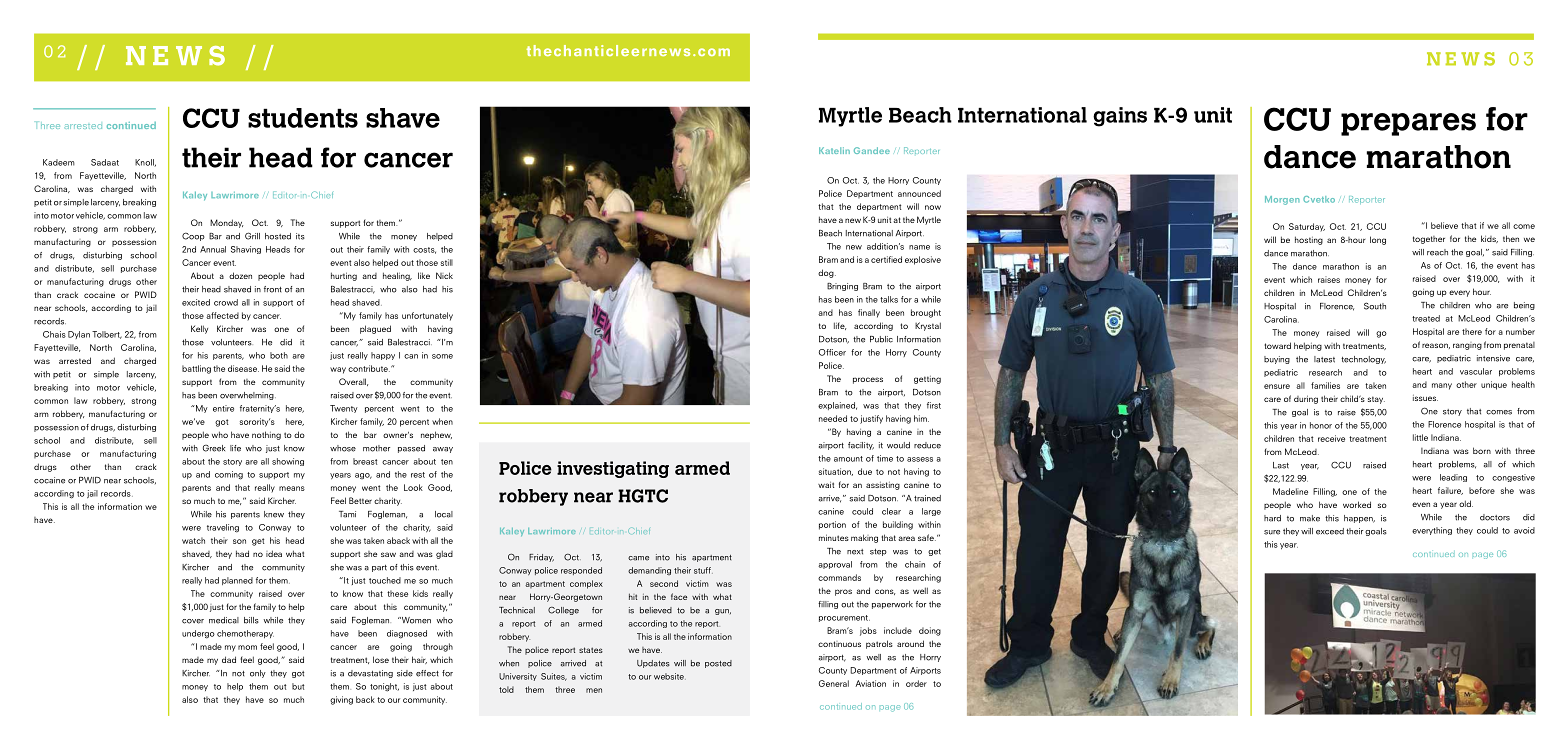  What do you see at coordinates (303, 118) in the image?
I see `students` at bounding box center [303, 118].
